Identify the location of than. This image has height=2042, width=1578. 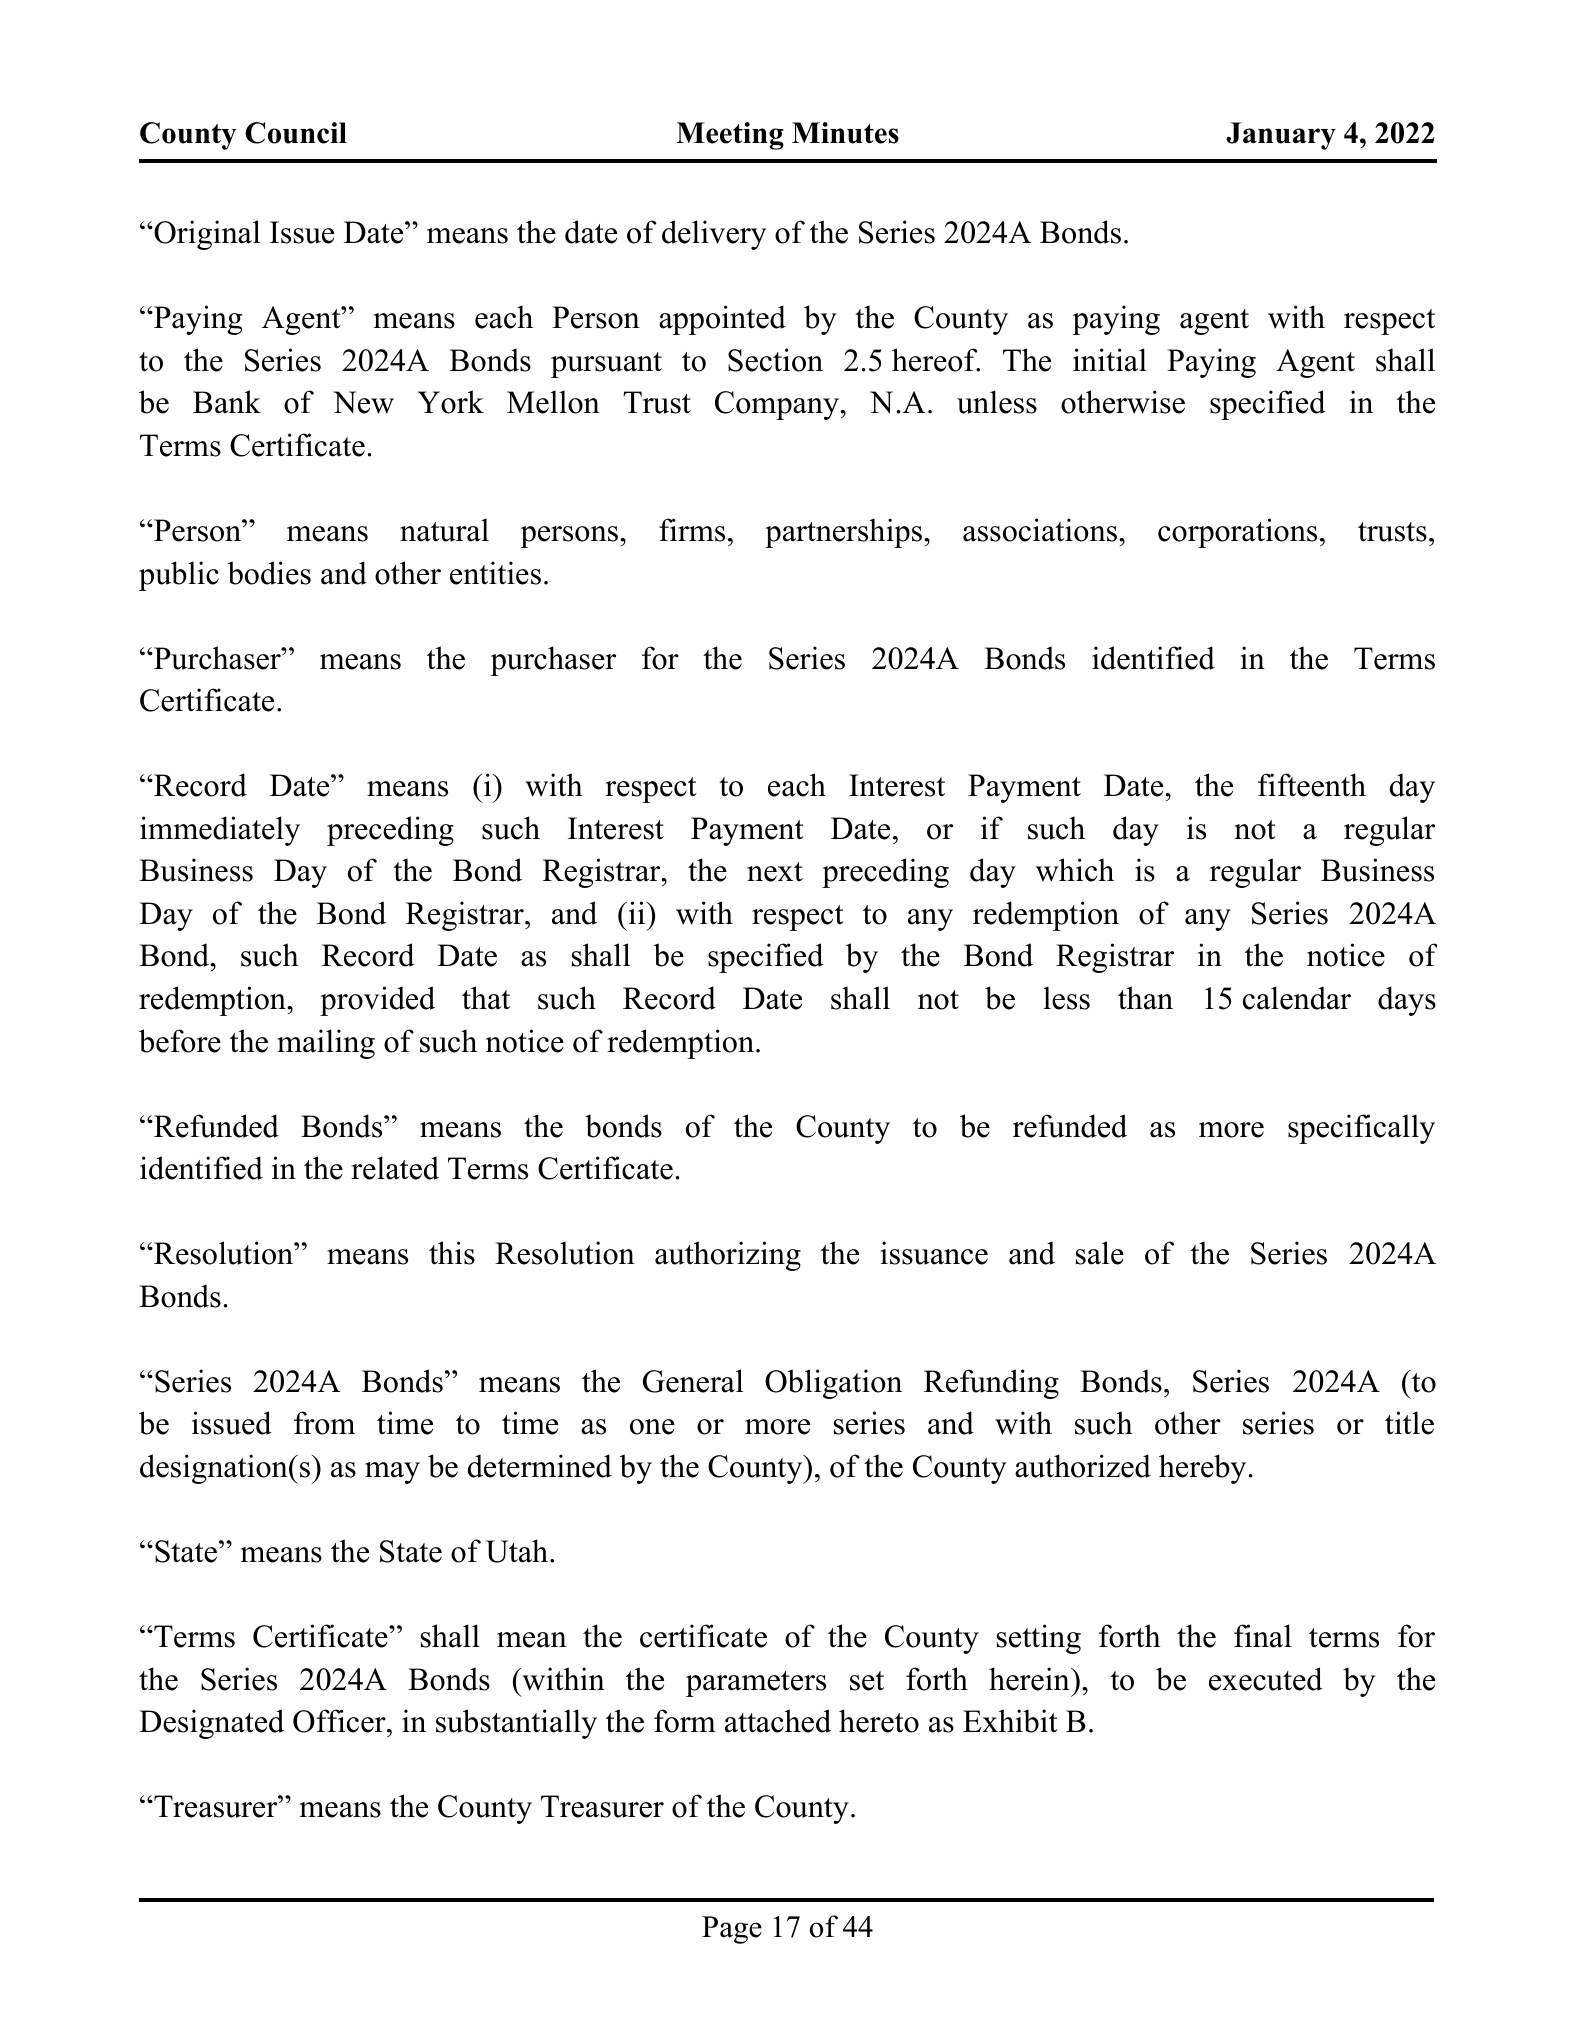
(1145, 998).
